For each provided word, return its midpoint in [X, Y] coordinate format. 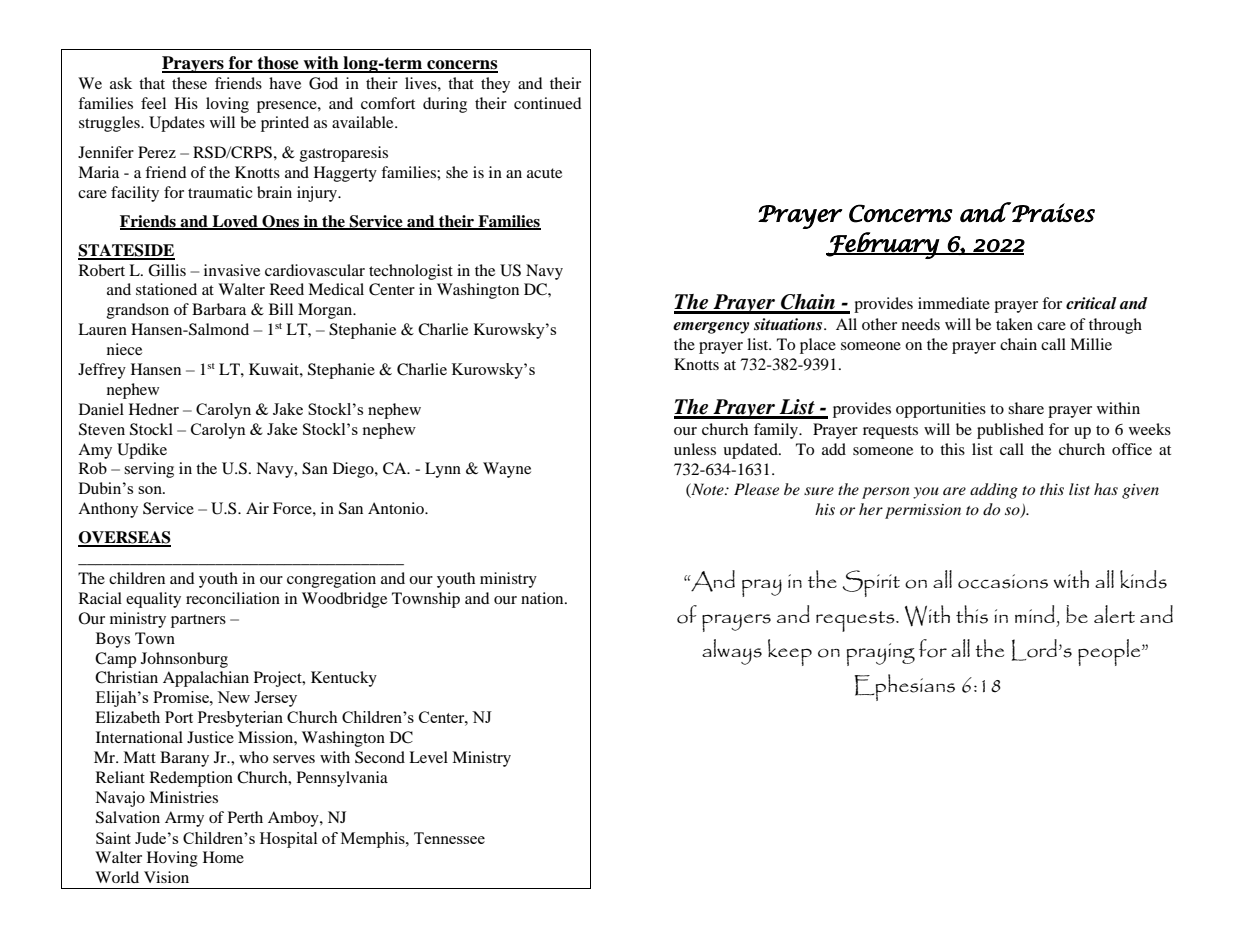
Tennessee [449, 838]
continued [548, 103]
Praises [1053, 212]
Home [223, 857]
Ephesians [905, 687]
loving [227, 105]
